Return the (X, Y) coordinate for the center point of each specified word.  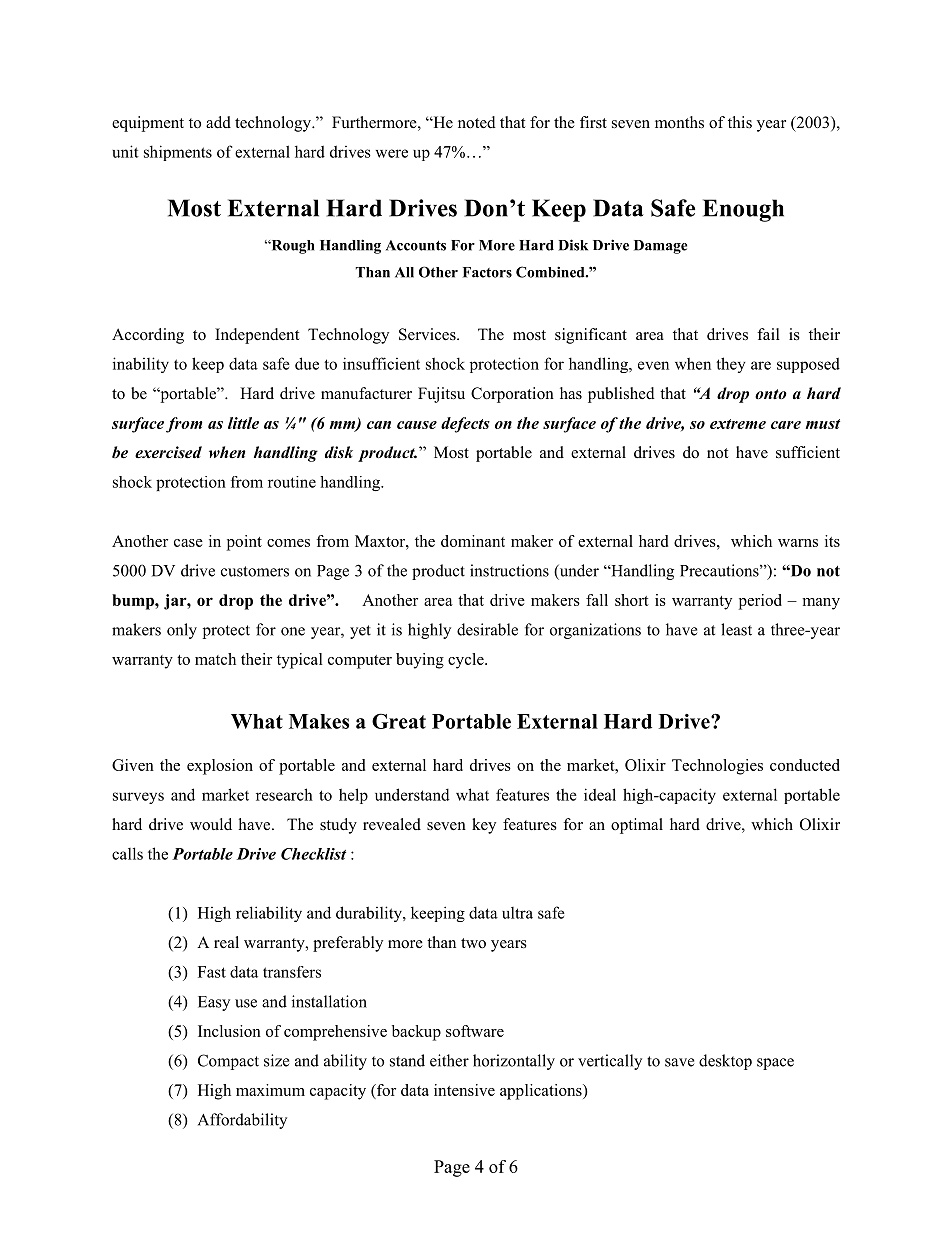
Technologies (717, 767)
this (740, 122)
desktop (725, 1062)
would (211, 824)
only (182, 631)
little (243, 423)
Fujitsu (441, 395)
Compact (228, 1062)
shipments (178, 153)
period (760, 602)
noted (477, 122)
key (484, 826)
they (731, 365)
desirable (487, 629)
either (449, 1060)
